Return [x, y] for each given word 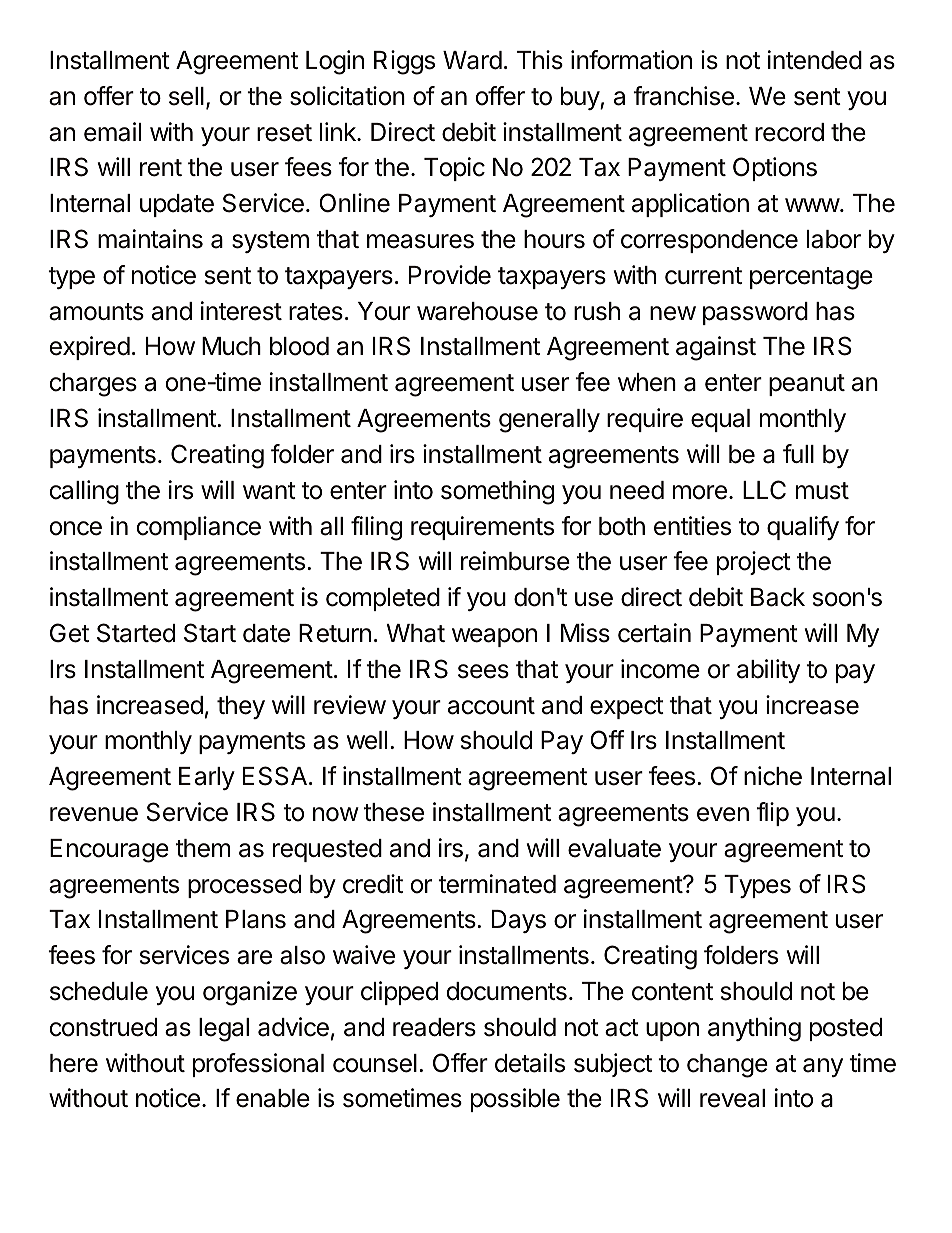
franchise [683, 96]
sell [186, 96]
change [727, 1066]
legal [224, 1030]
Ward [472, 60]
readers [434, 1027]
